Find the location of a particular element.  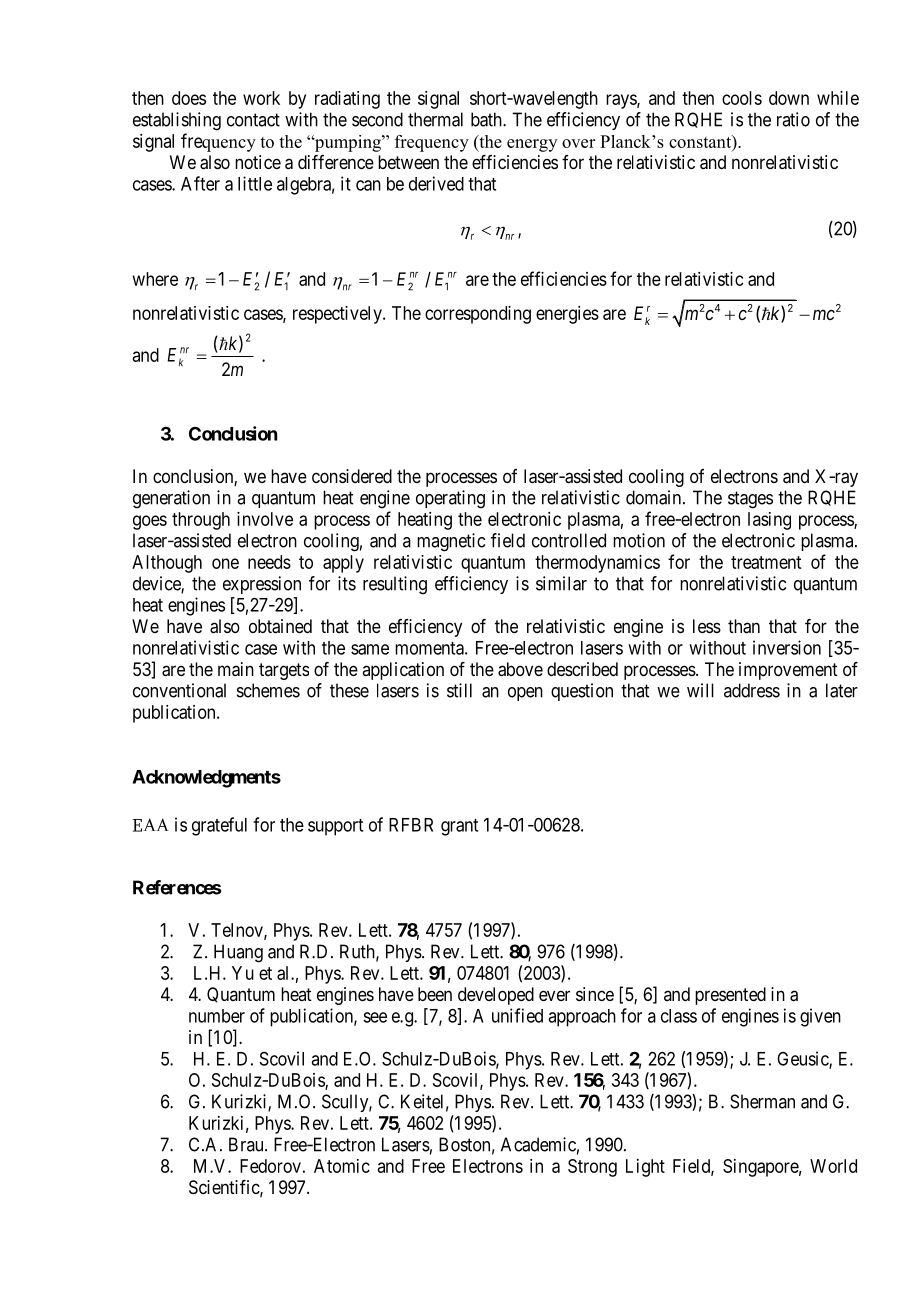

cools is located at coordinates (742, 98).
